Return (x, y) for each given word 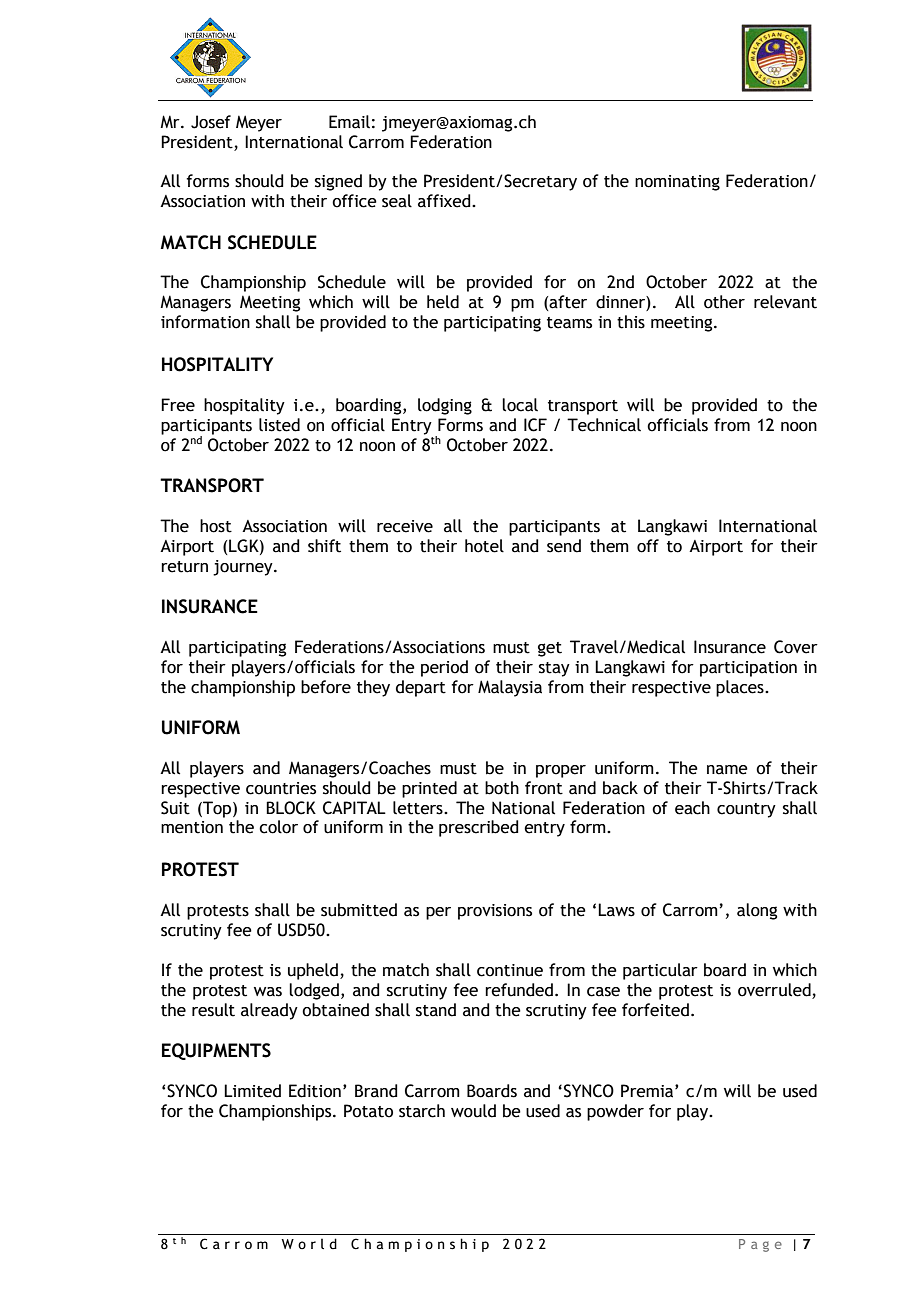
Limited (252, 1091)
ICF (535, 425)
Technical (604, 425)
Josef (211, 122)
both (502, 788)
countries (281, 788)
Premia (648, 1091)
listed (279, 425)
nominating (677, 183)
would (473, 1111)
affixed (445, 201)
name (727, 770)
